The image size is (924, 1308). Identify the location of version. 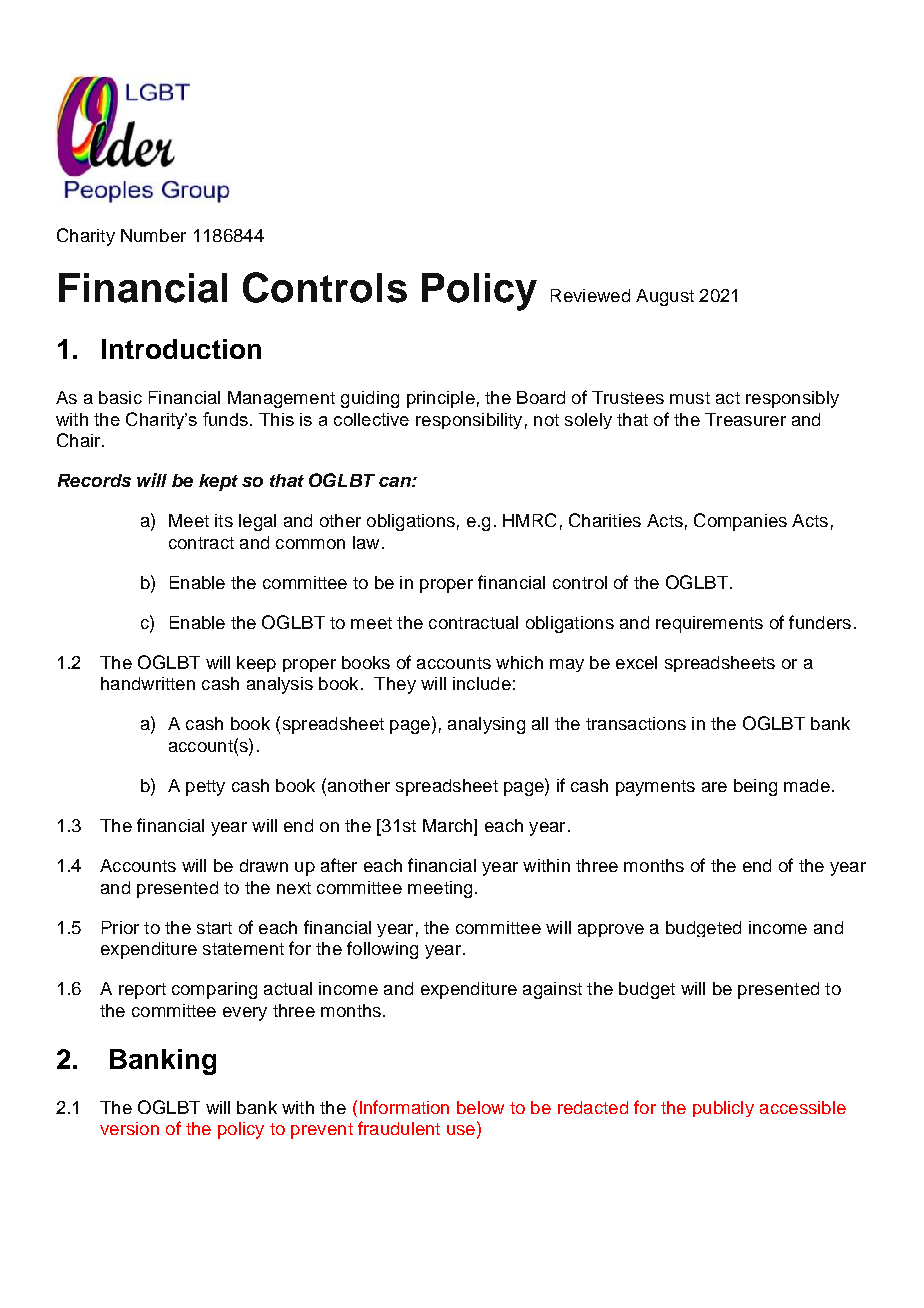
(129, 1128).
